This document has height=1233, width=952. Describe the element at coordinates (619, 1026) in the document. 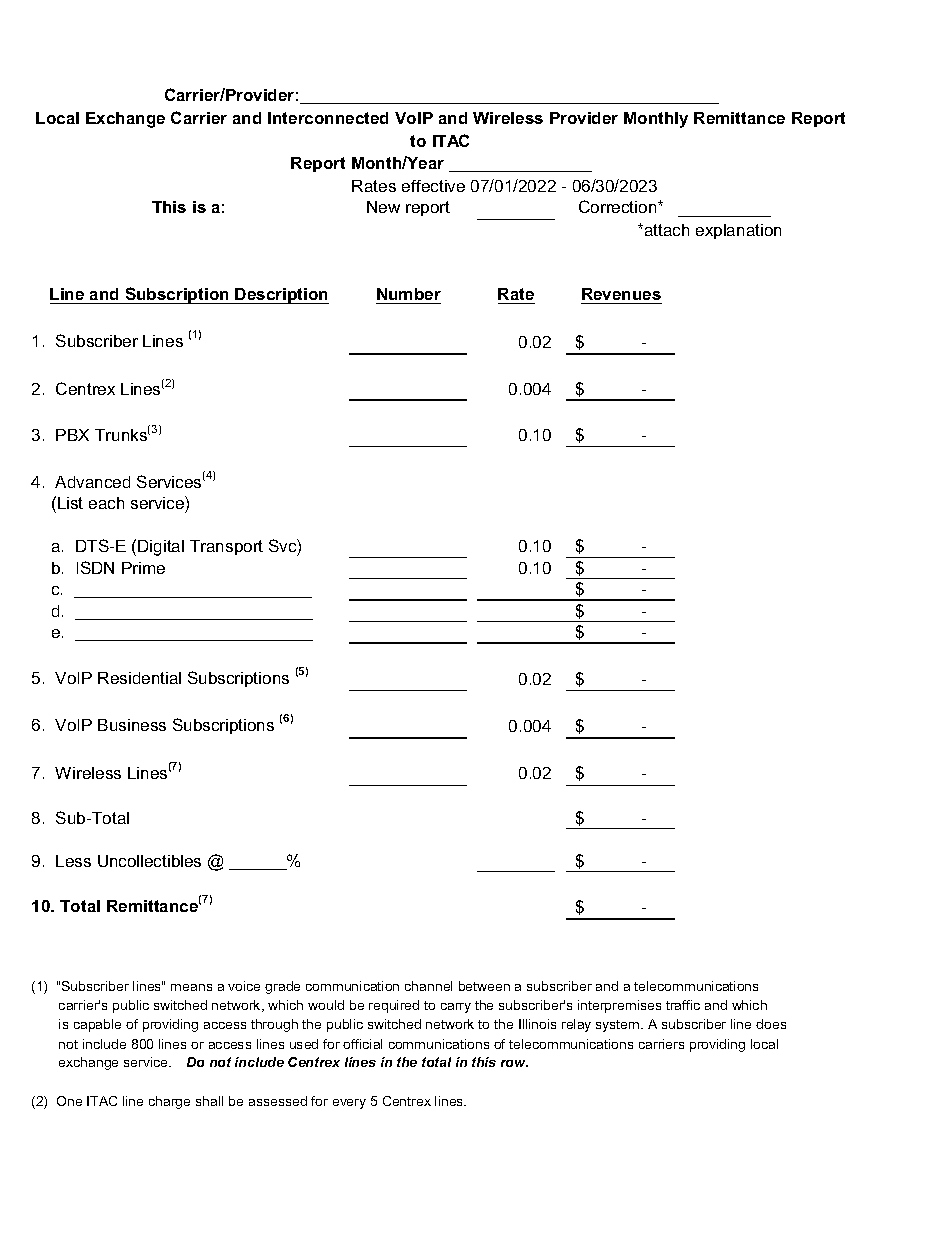

I see `system` at that location.
